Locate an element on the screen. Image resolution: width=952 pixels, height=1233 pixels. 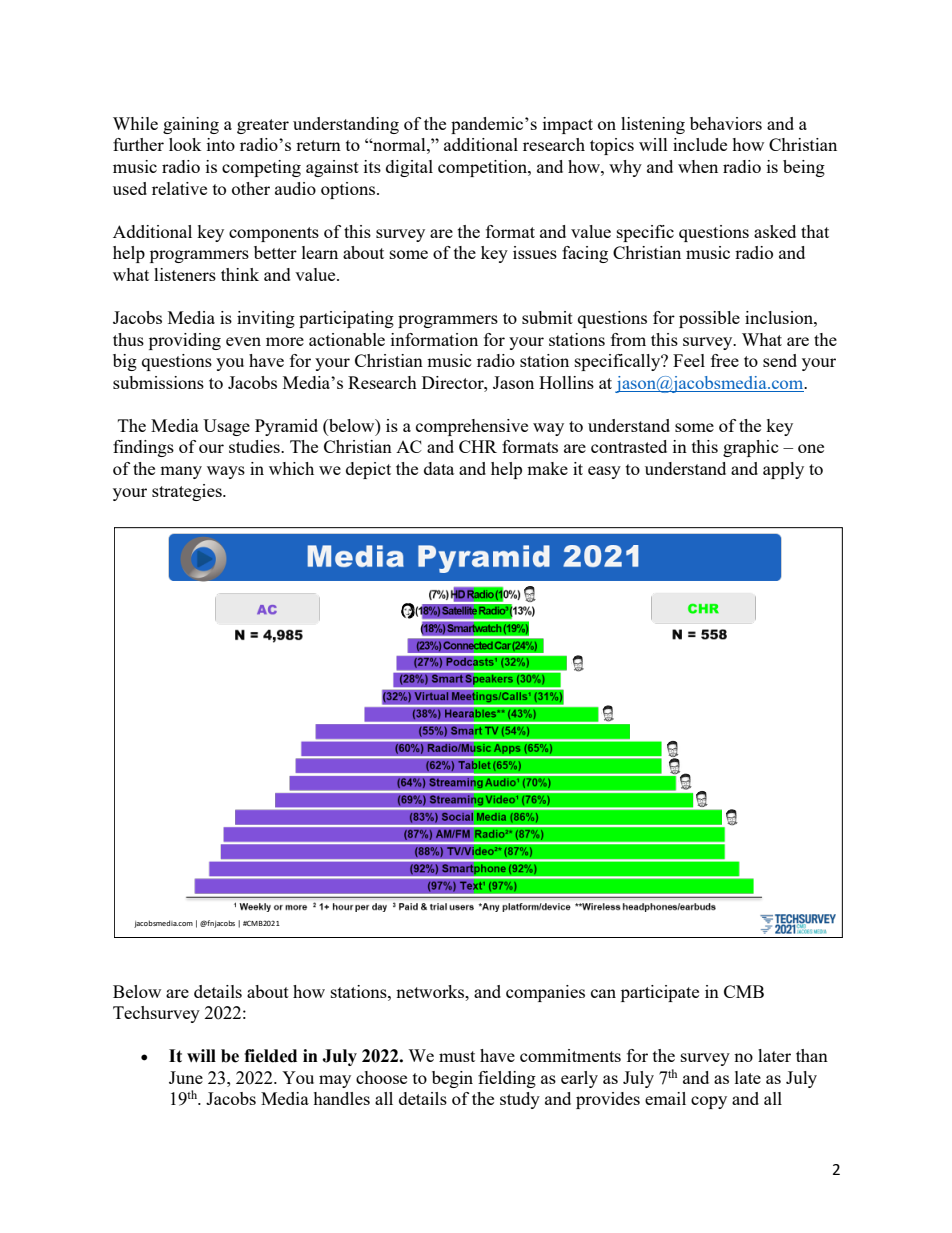
into is located at coordinates (221, 144).
